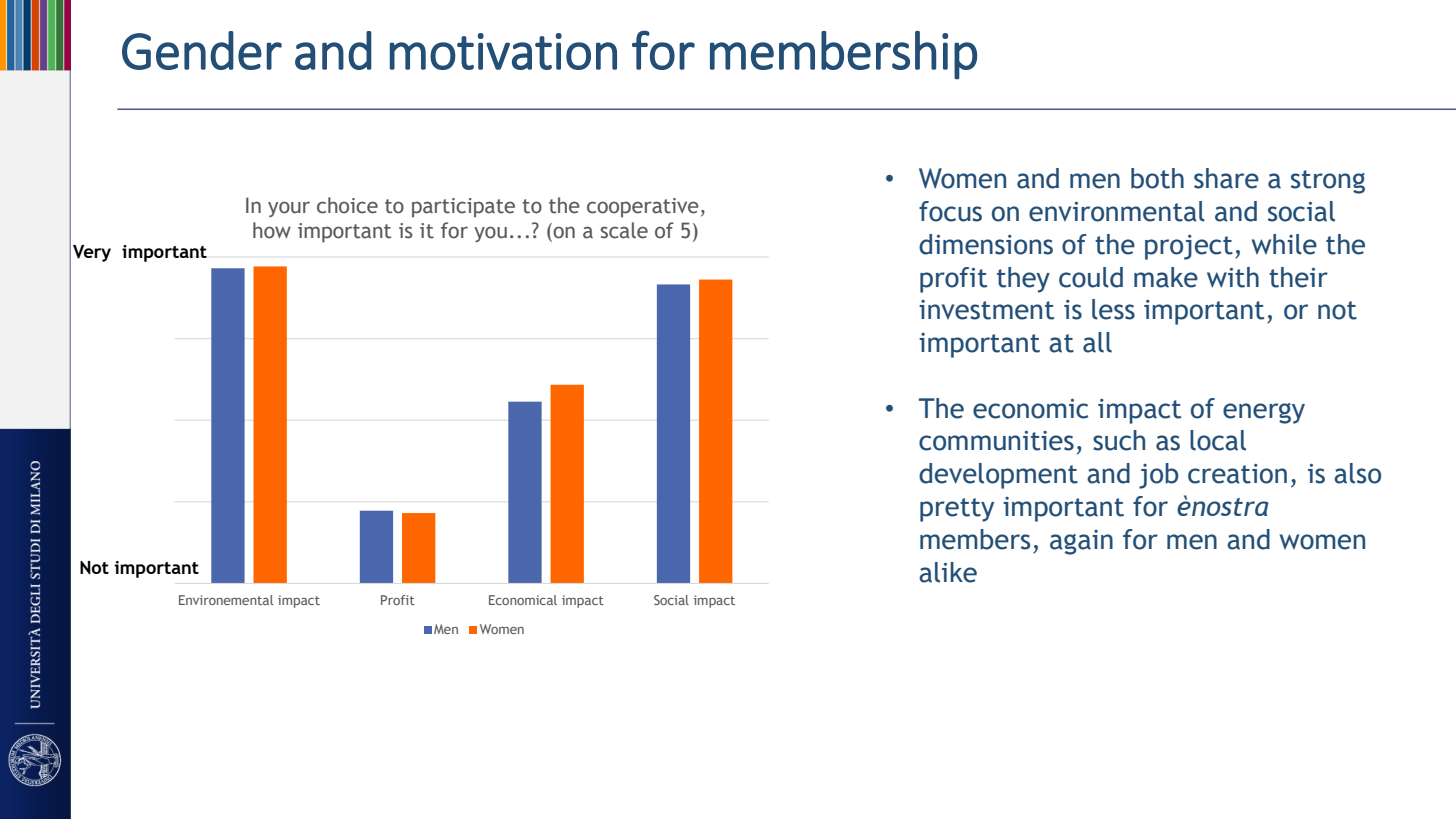 This screenshot has height=819, width=1456. Describe the element at coordinates (202, 50) in the screenshot. I see `Gender` at that location.
